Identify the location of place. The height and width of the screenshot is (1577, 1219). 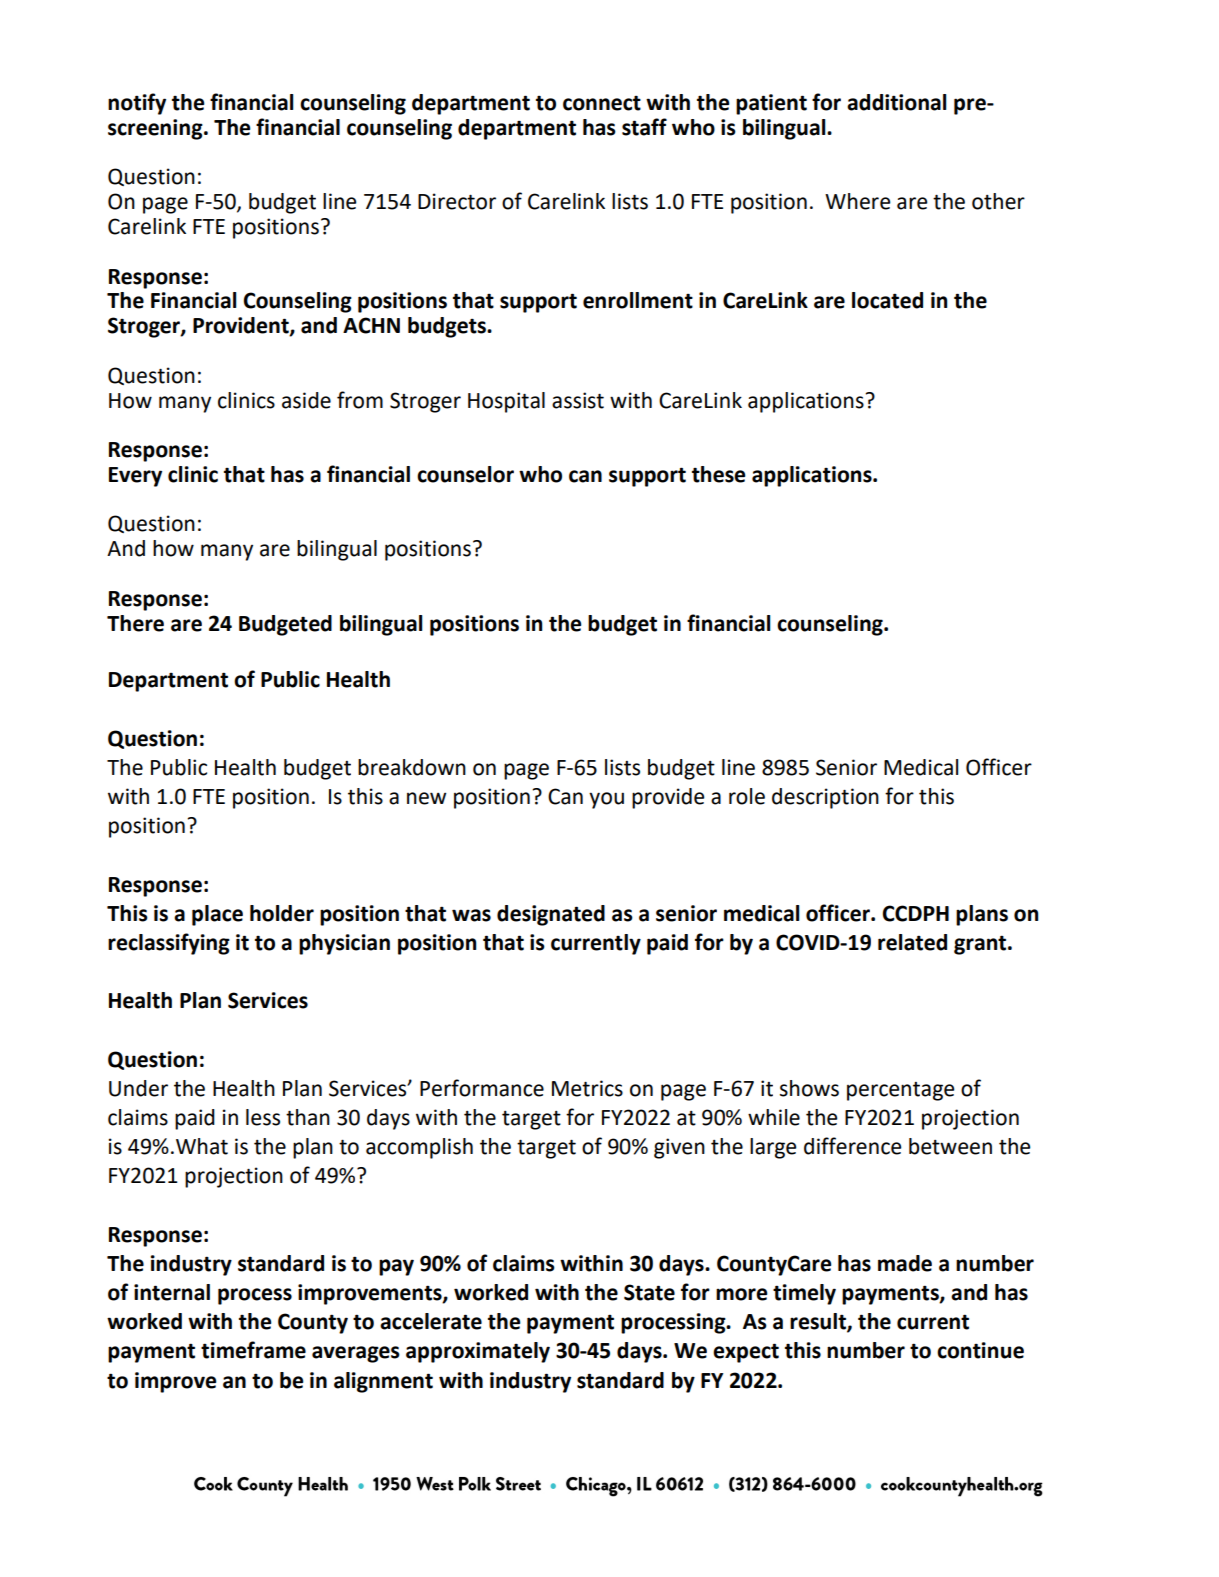
(217, 915).
